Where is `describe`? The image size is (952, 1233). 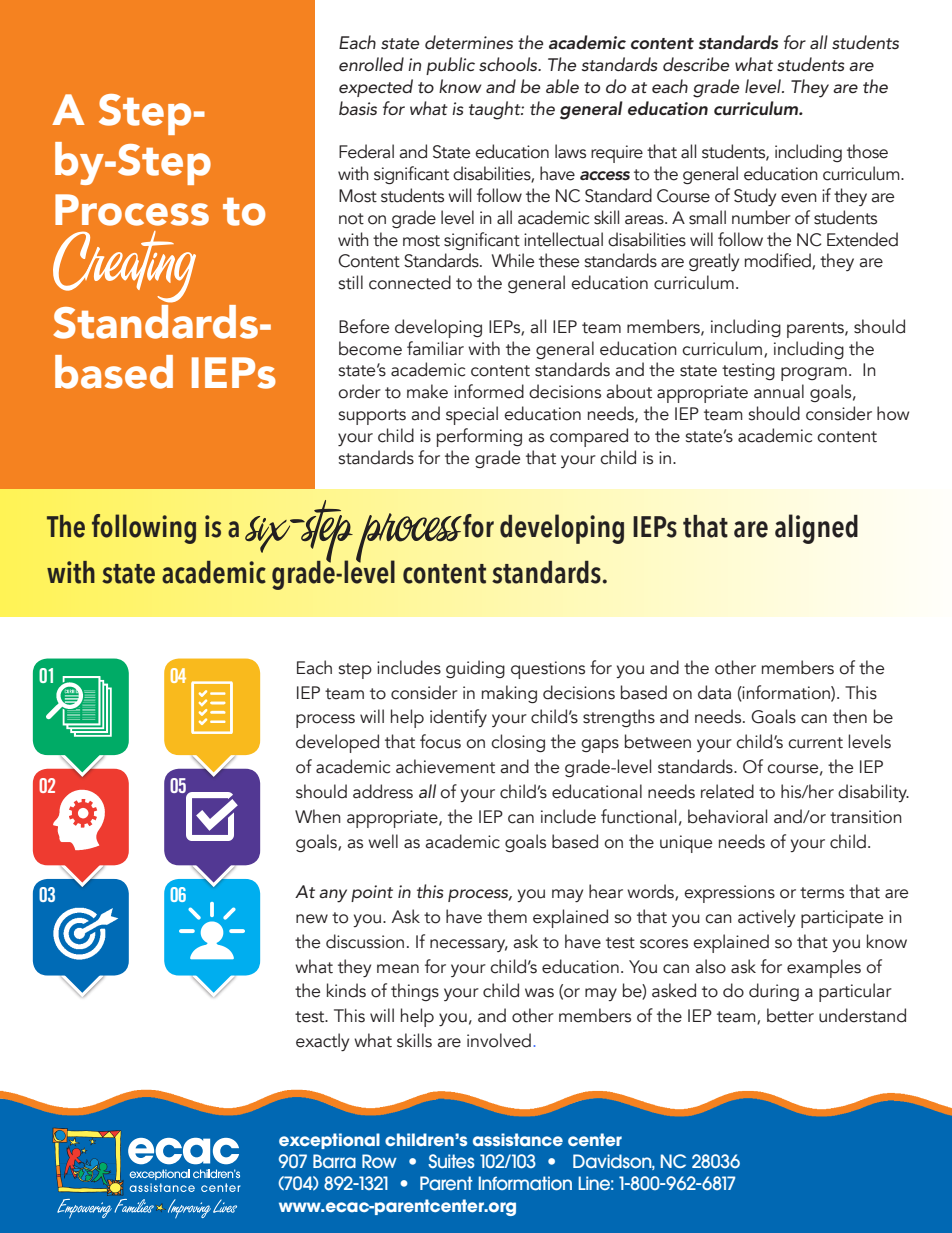 describe is located at coordinates (696, 64).
